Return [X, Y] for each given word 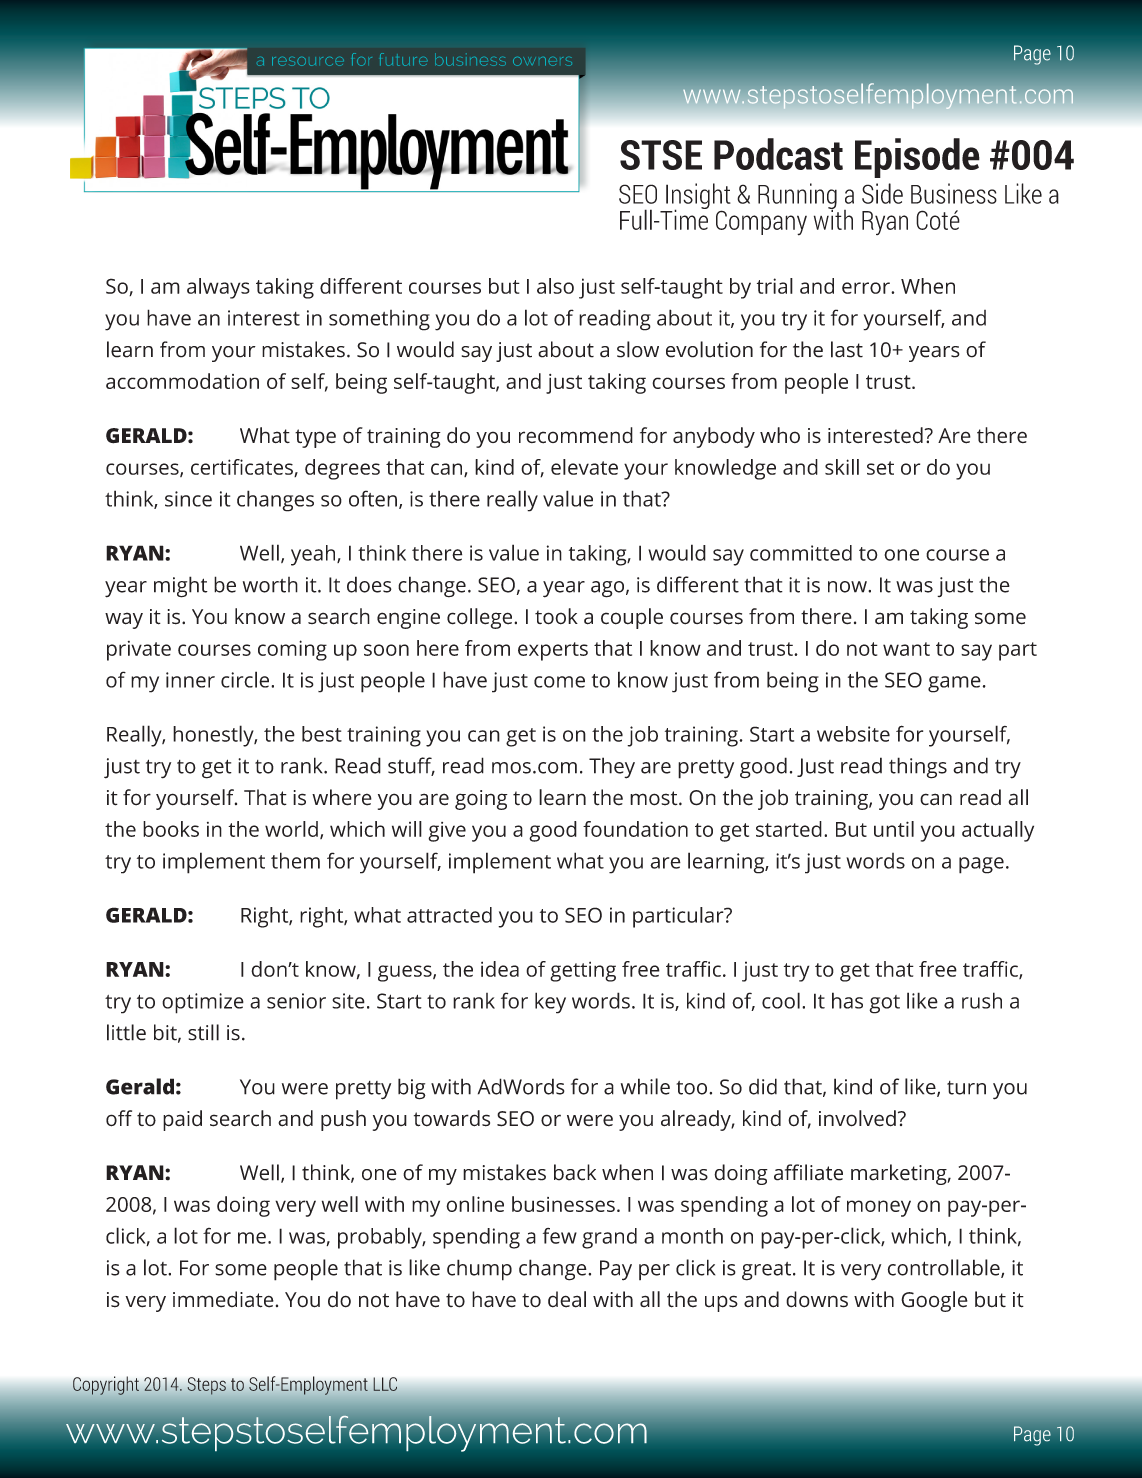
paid [182, 1120]
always [218, 288]
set [880, 468]
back [575, 1172]
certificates [243, 468]
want [906, 649]
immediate [223, 1299]
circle [246, 679]
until [894, 829]
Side [882, 193]
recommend [576, 435]
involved [857, 1118]
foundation [635, 829]
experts [553, 651]
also [555, 286]
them [295, 860]
